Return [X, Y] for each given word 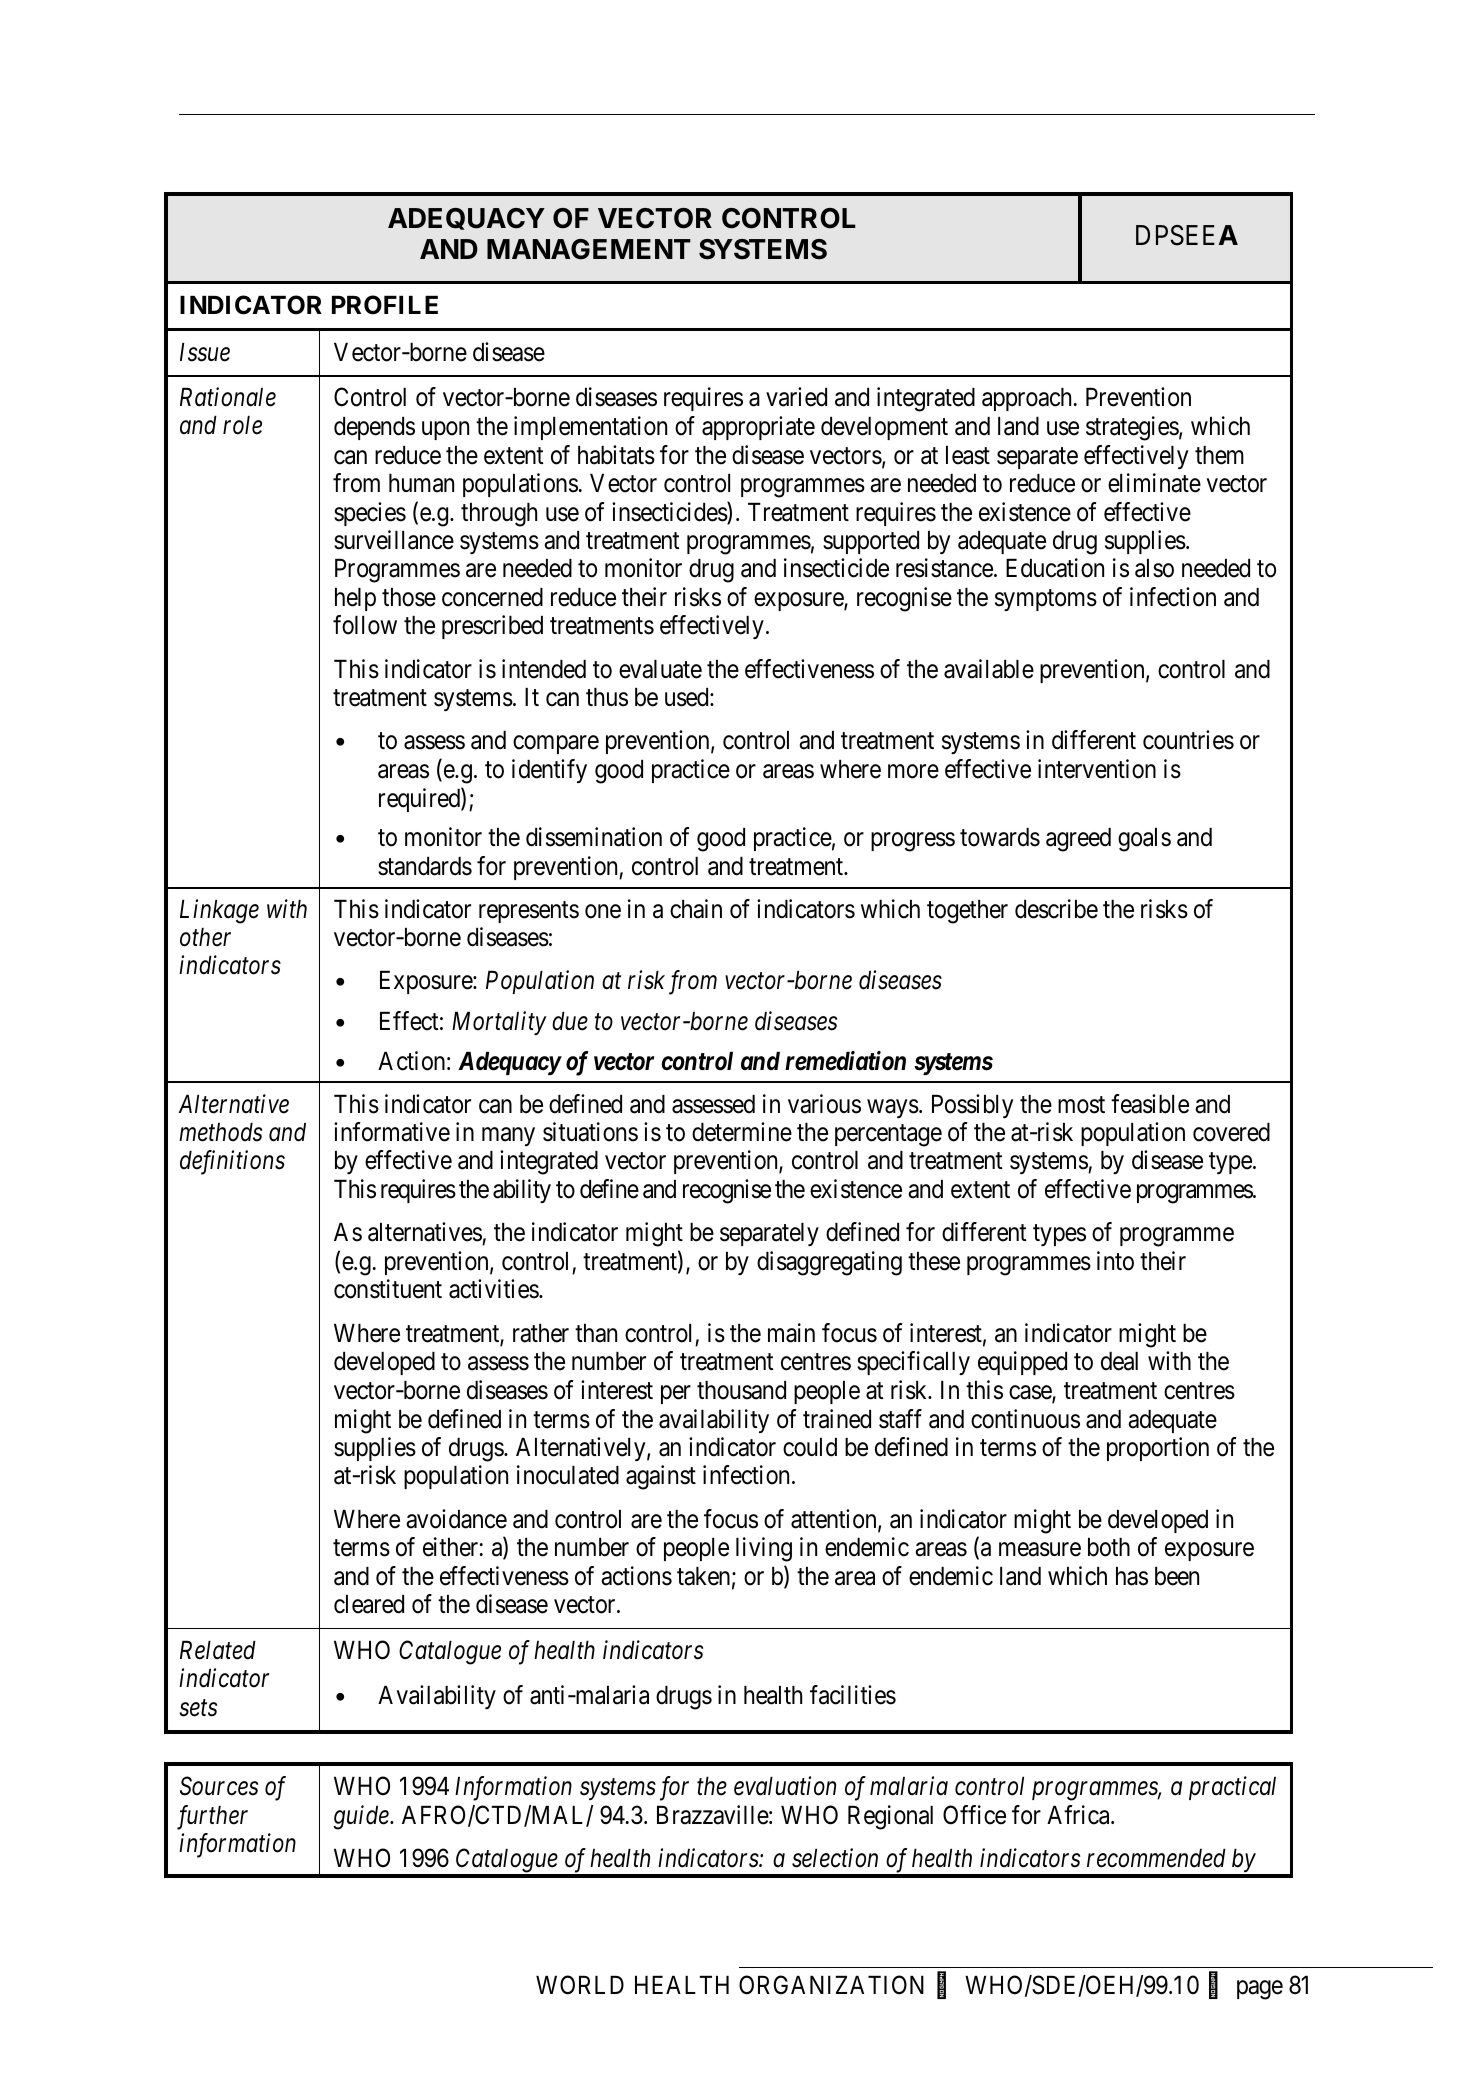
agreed [1078, 840]
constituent [388, 1289]
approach [1026, 399]
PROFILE [385, 305]
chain [696, 909]
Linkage [219, 911]
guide [362, 1817]
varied [796, 397]
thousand [741, 1390]
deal [1119, 1361]
